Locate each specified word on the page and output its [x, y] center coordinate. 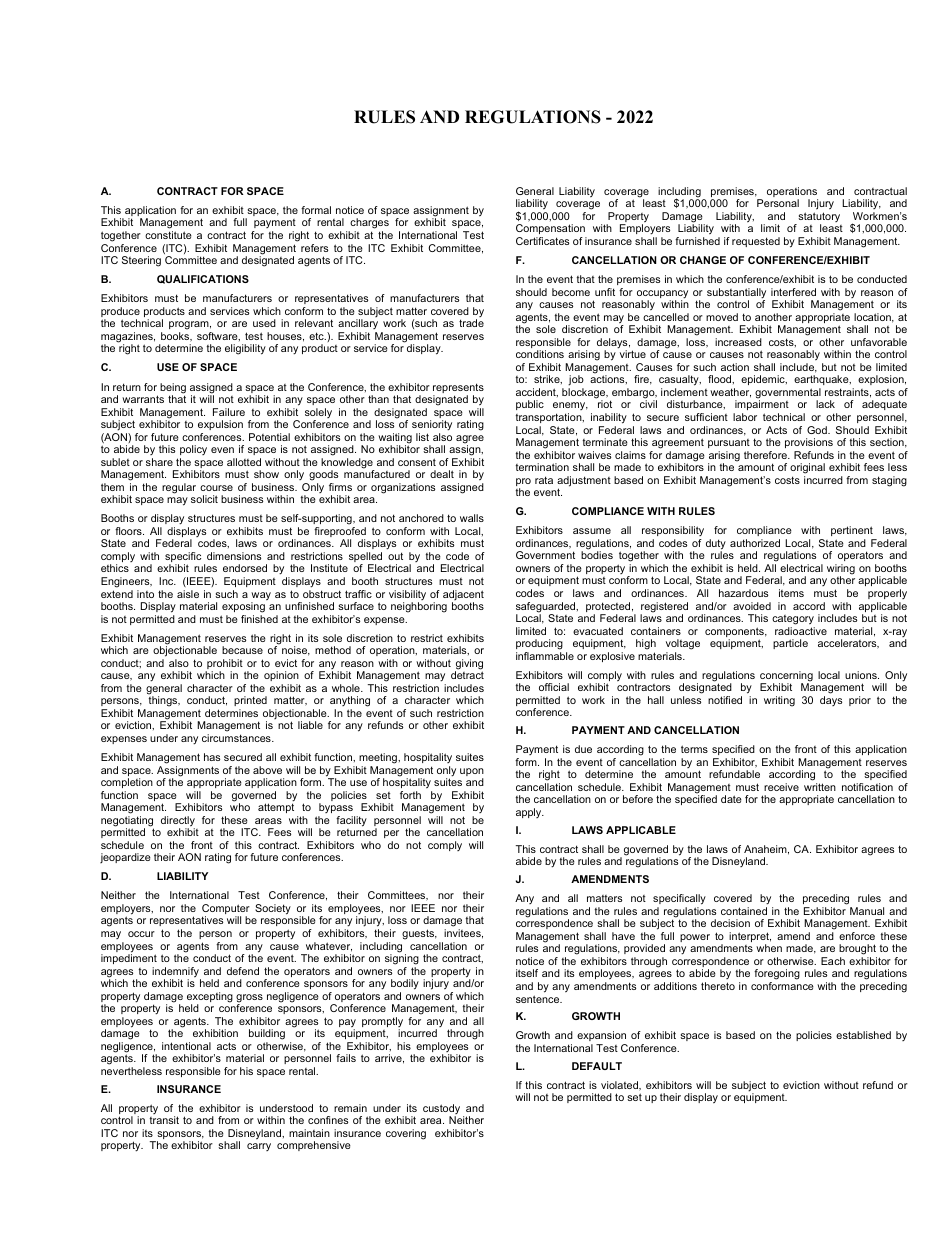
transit [164, 1120]
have [623, 936]
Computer [226, 910]
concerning [786, 677]
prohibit [224, 665]
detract [467, 675]
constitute [168, 235]
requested [756, 242]
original [807, 468]
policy [193, 452]
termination [542, 467]
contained [744, 911]
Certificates [542, 241]
